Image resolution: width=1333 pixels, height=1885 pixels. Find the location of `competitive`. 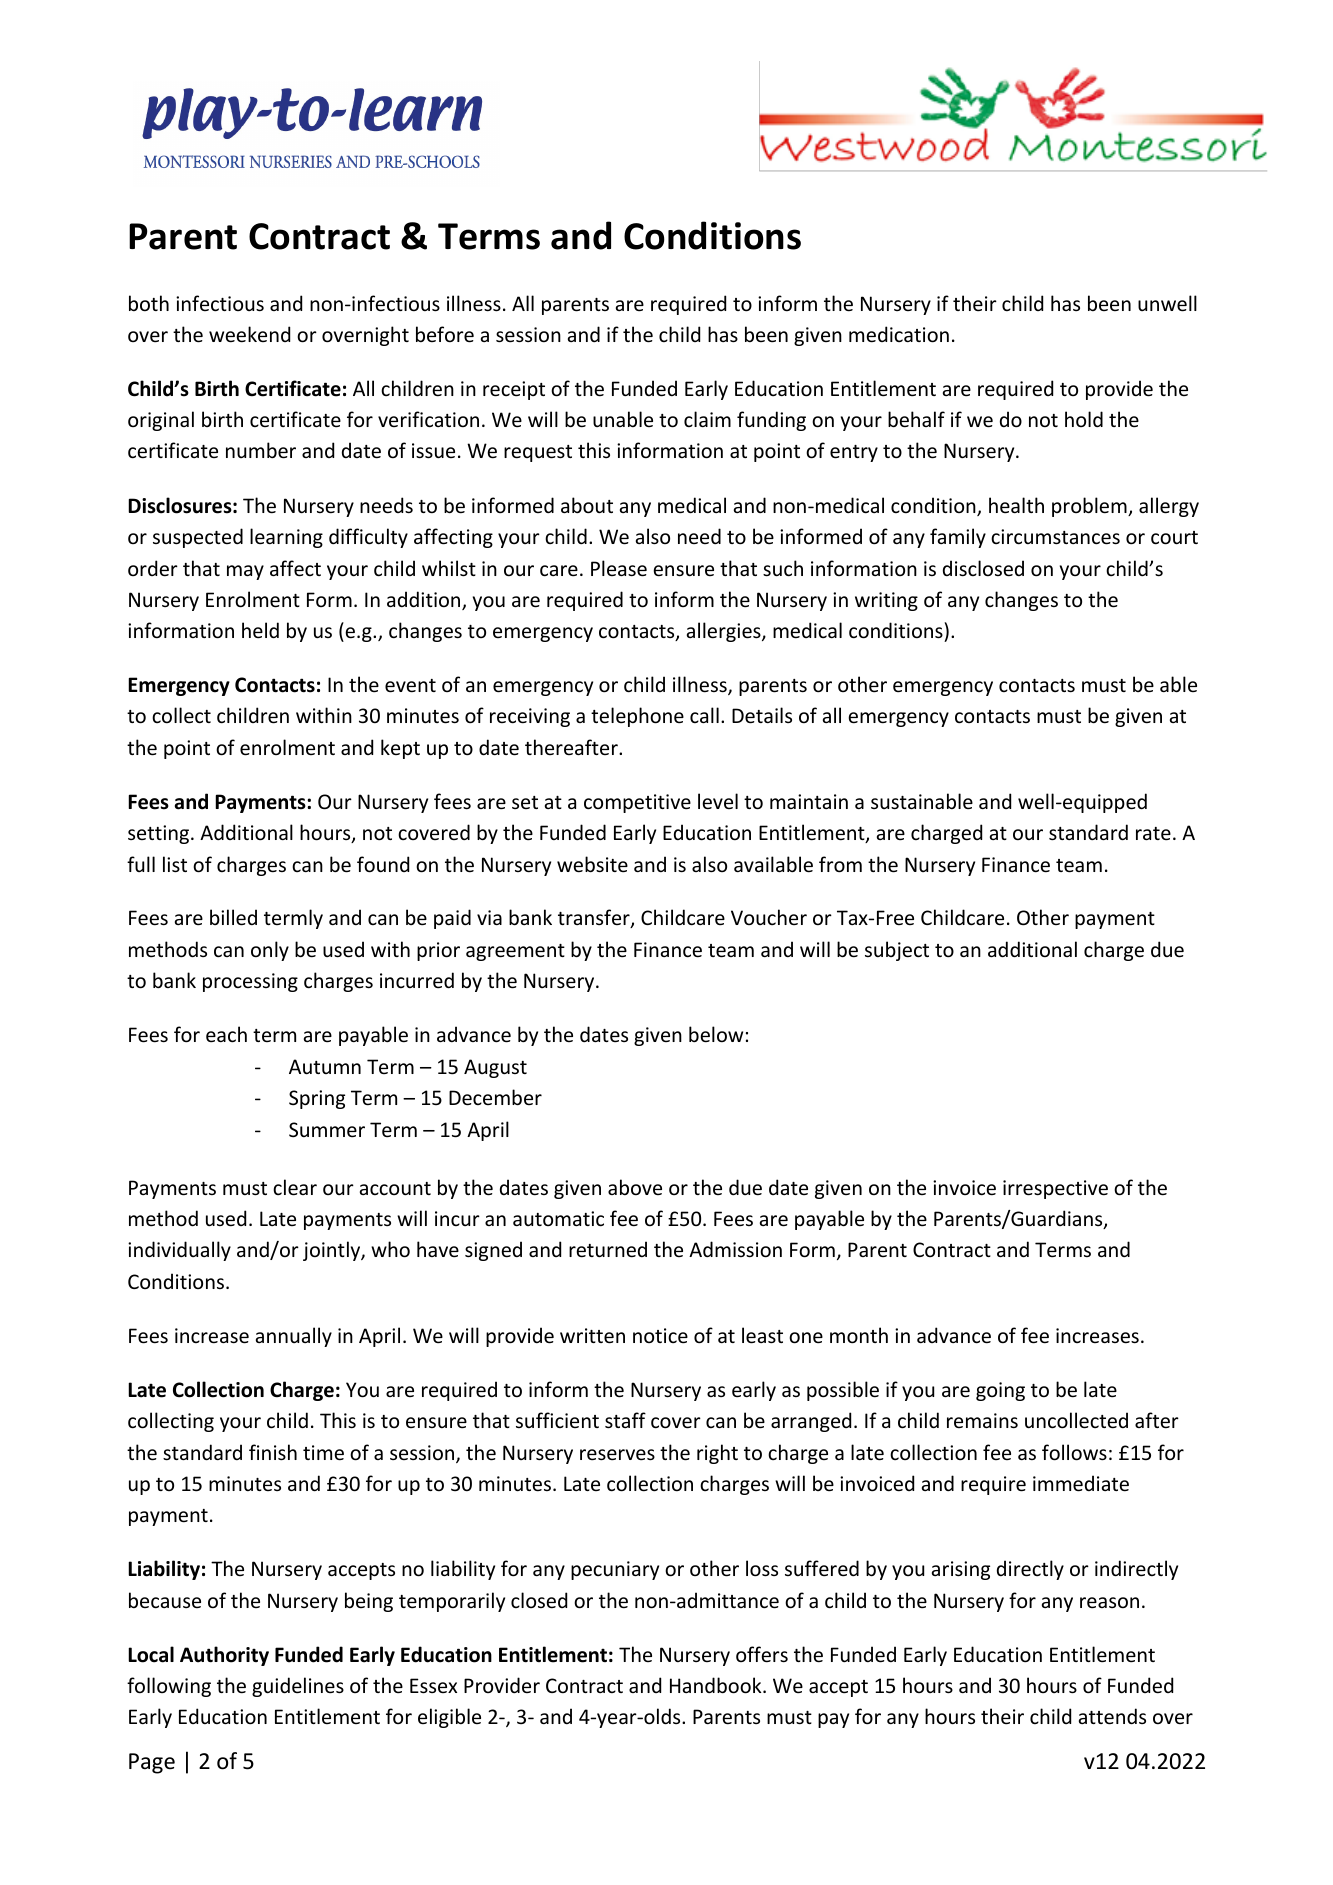

competitive is located at coordinates (637, 803).
